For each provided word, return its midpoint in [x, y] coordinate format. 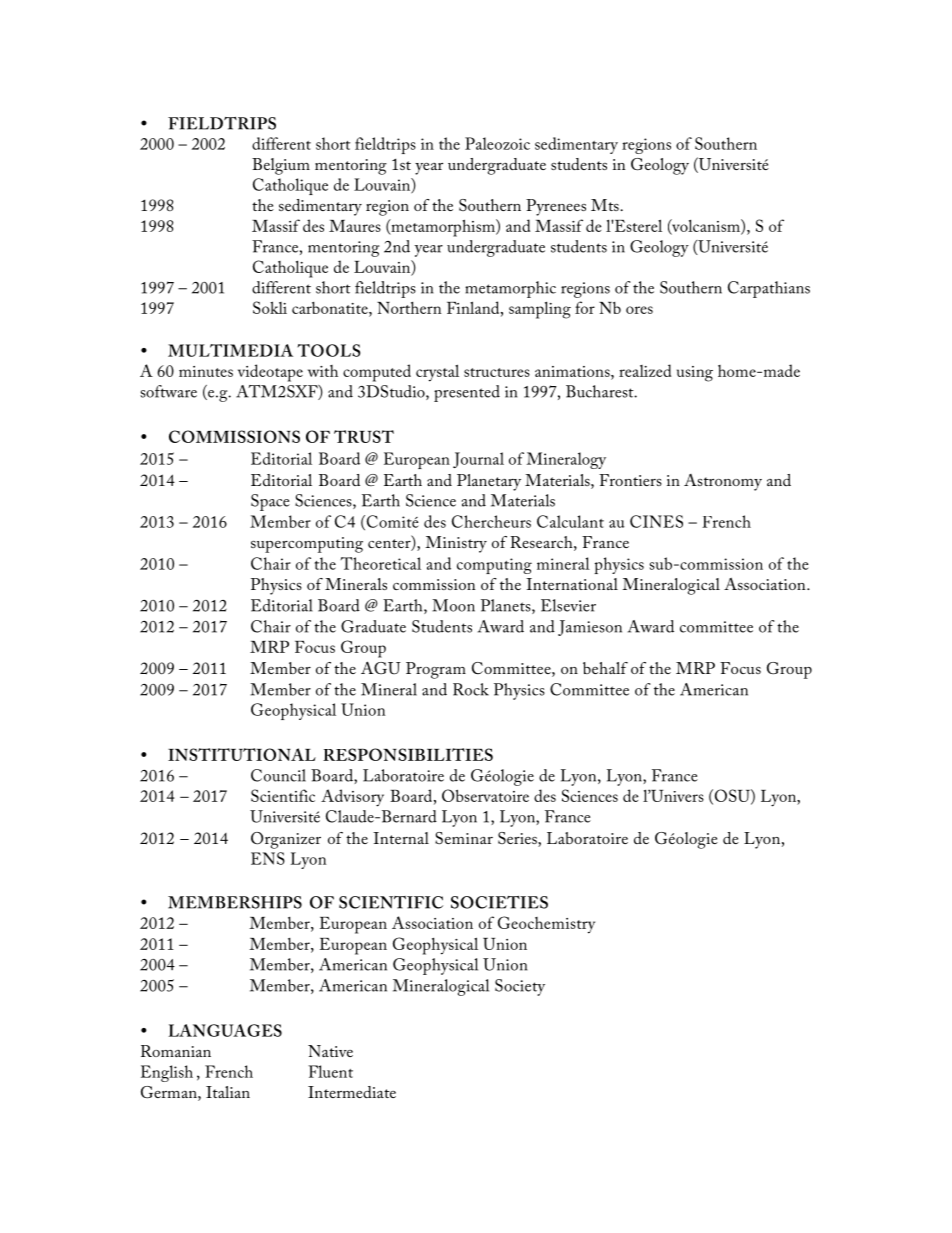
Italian [228, 1092]
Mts [606, 205]
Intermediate [352, 1092]
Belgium [281, 166]
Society [520, 987]
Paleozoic [497, 143]
